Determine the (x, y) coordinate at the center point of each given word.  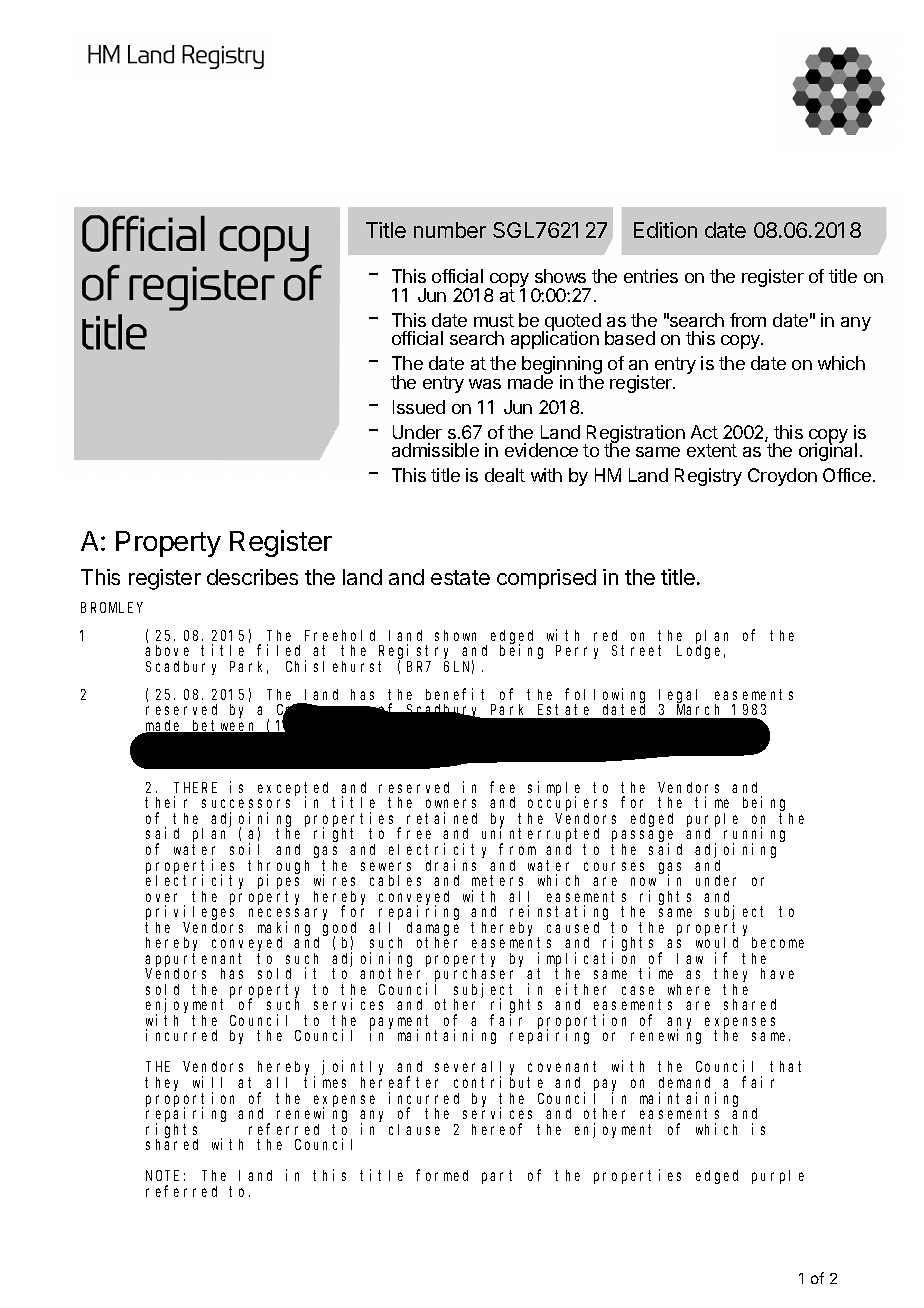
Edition (665, 230)
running (754, 836)
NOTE (162, 1175)
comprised (546, 579)
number (450, 230)
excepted (296, 790)
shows (560, 276)
